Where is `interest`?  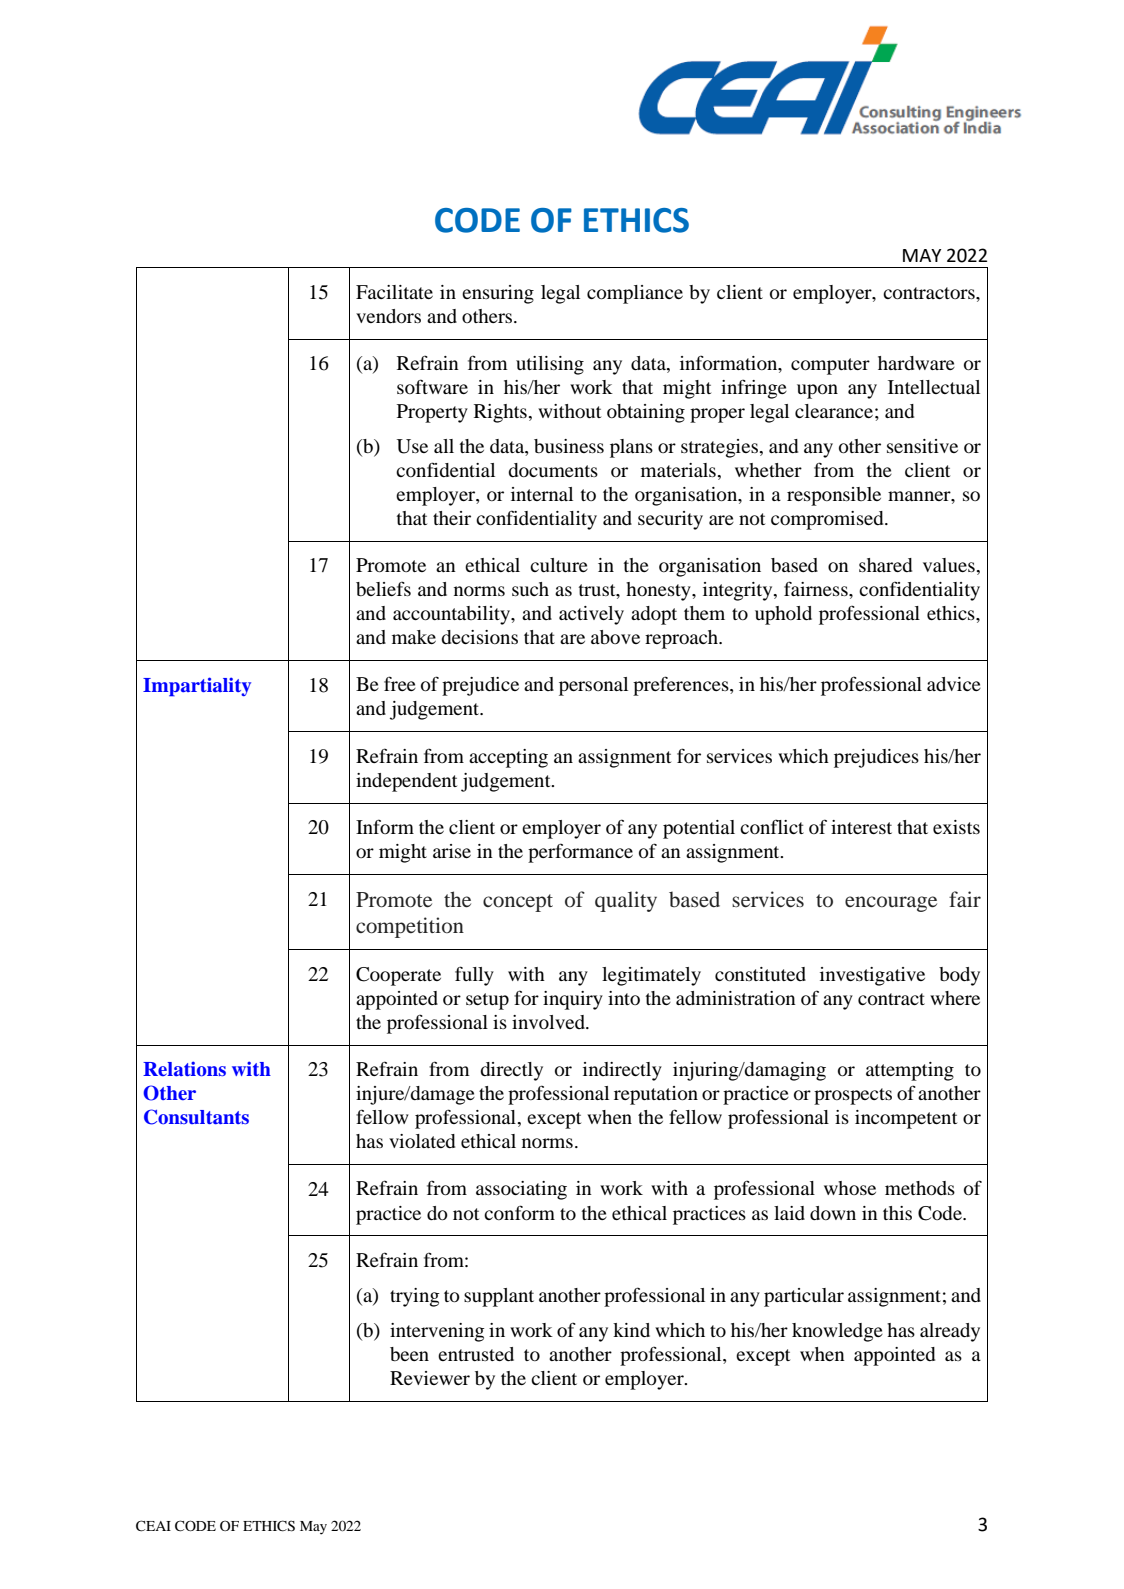
interest is located at coordinates (861, 827).
